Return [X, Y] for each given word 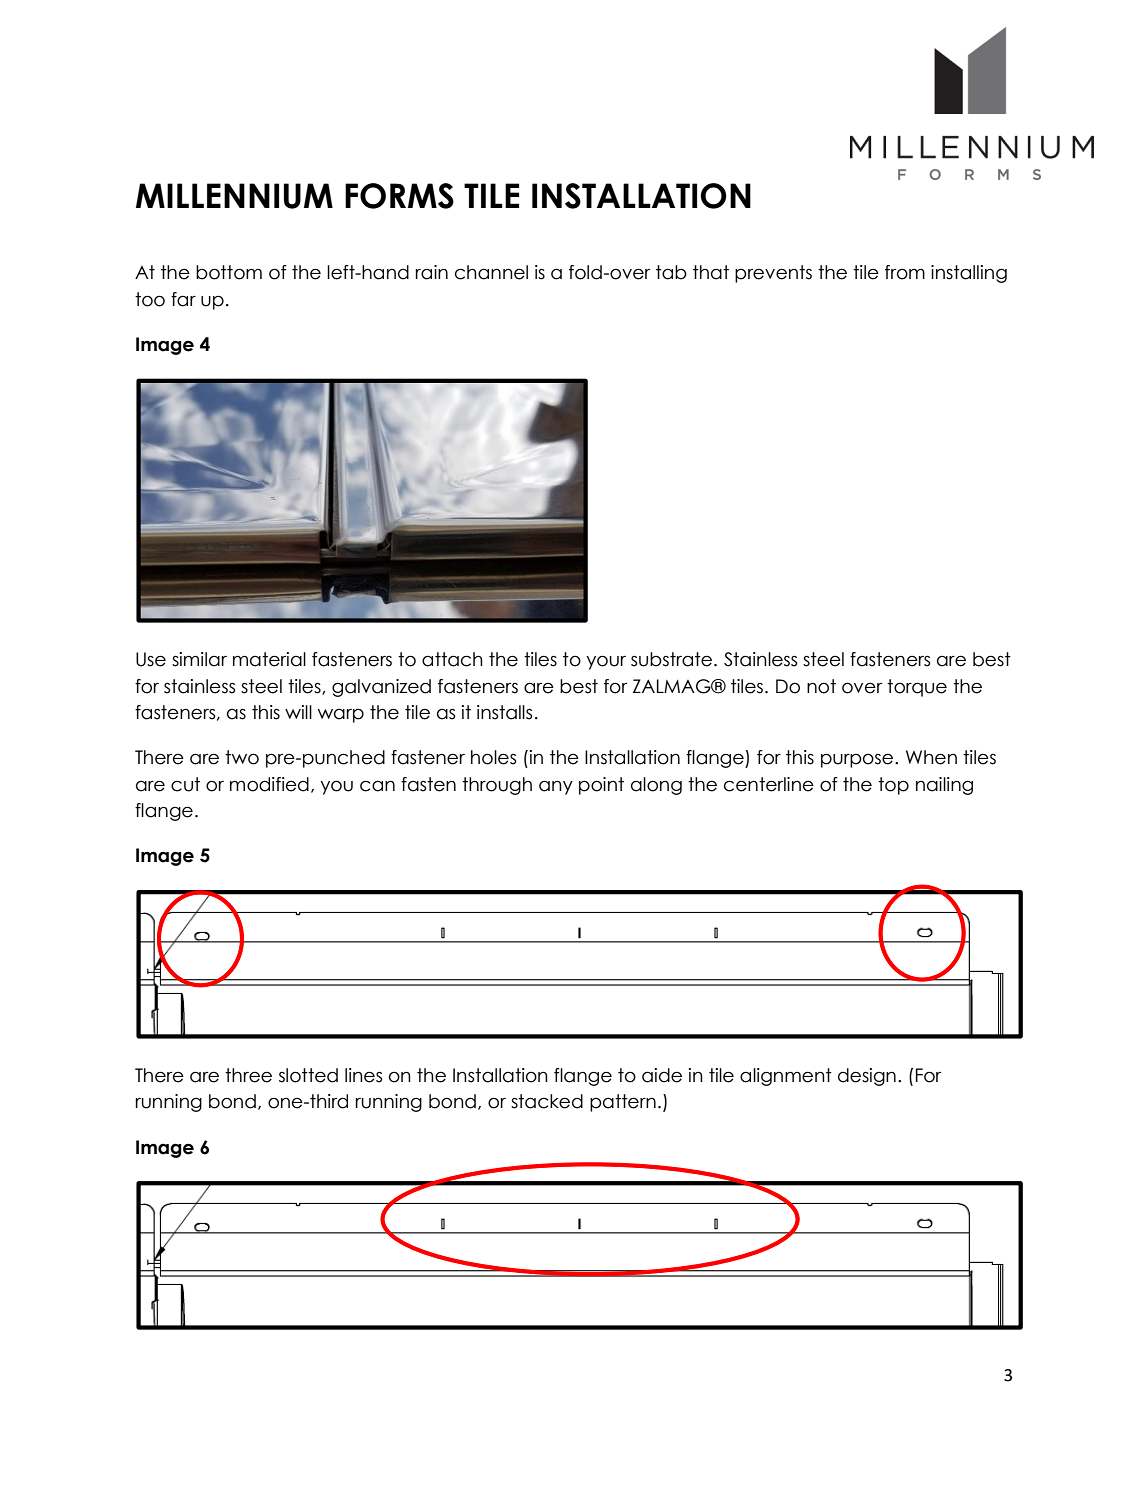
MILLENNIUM [234, 196]
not [821, 686]
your [606, 662]
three [248, 1075]
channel [491, 272]
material [269, 659]
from [905, 272]
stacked [547, 1101]
